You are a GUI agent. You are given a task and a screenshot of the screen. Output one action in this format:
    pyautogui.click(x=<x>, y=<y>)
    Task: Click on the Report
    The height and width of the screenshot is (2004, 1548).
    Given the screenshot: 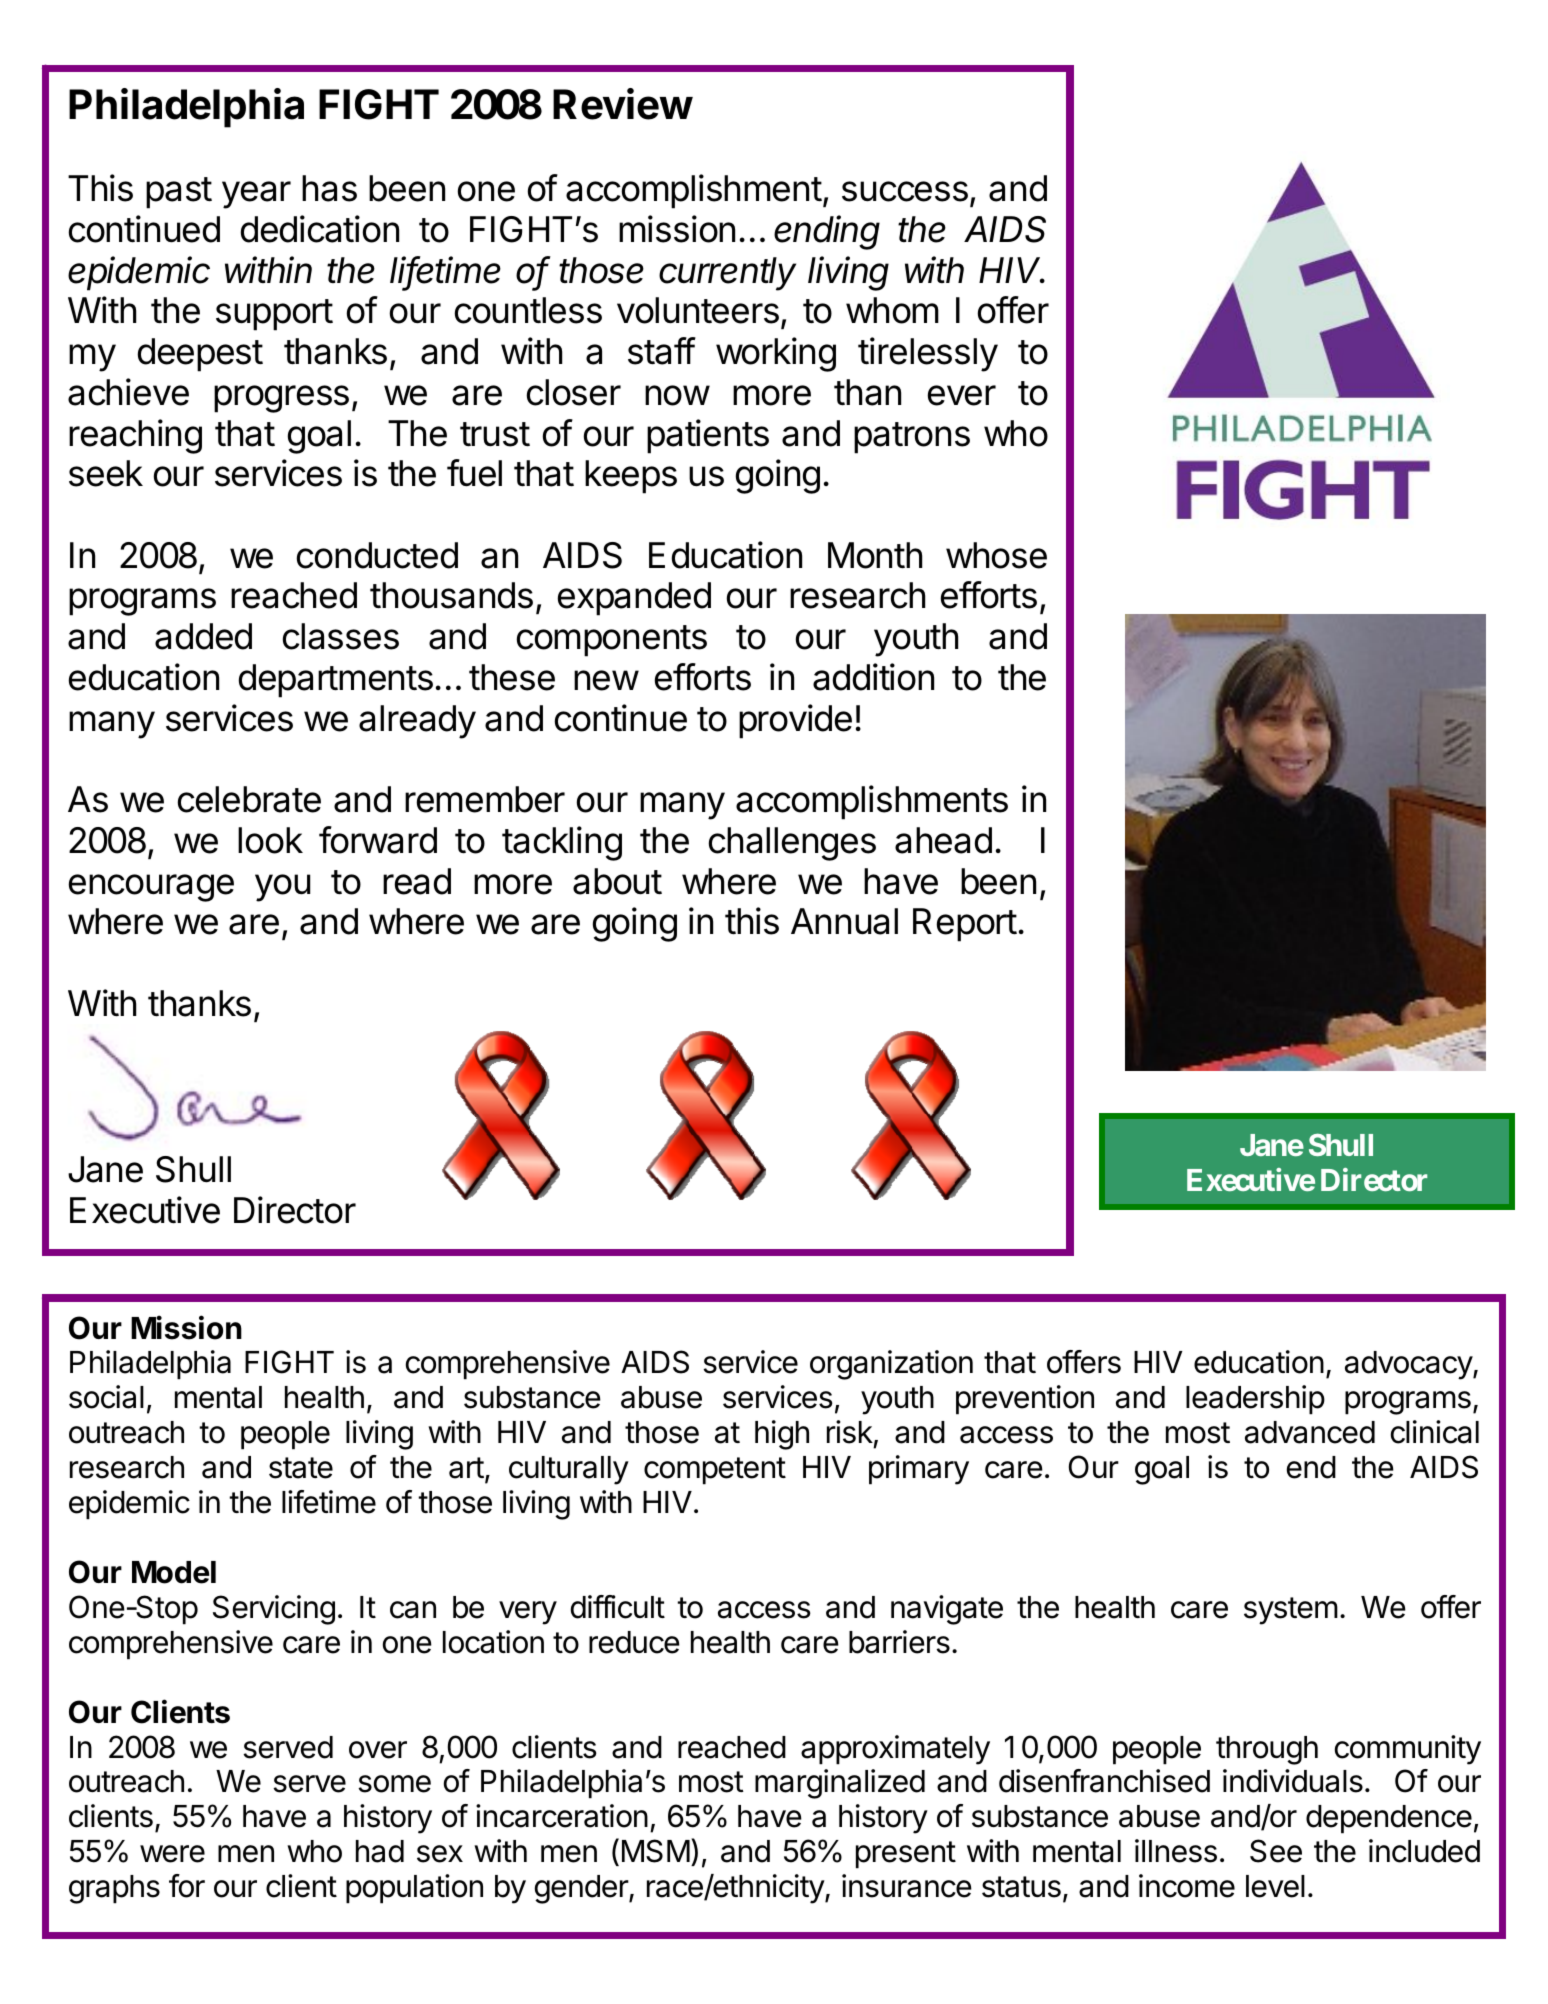 What is the action you would take?
    pyautogui.click(x=965, y=925)
